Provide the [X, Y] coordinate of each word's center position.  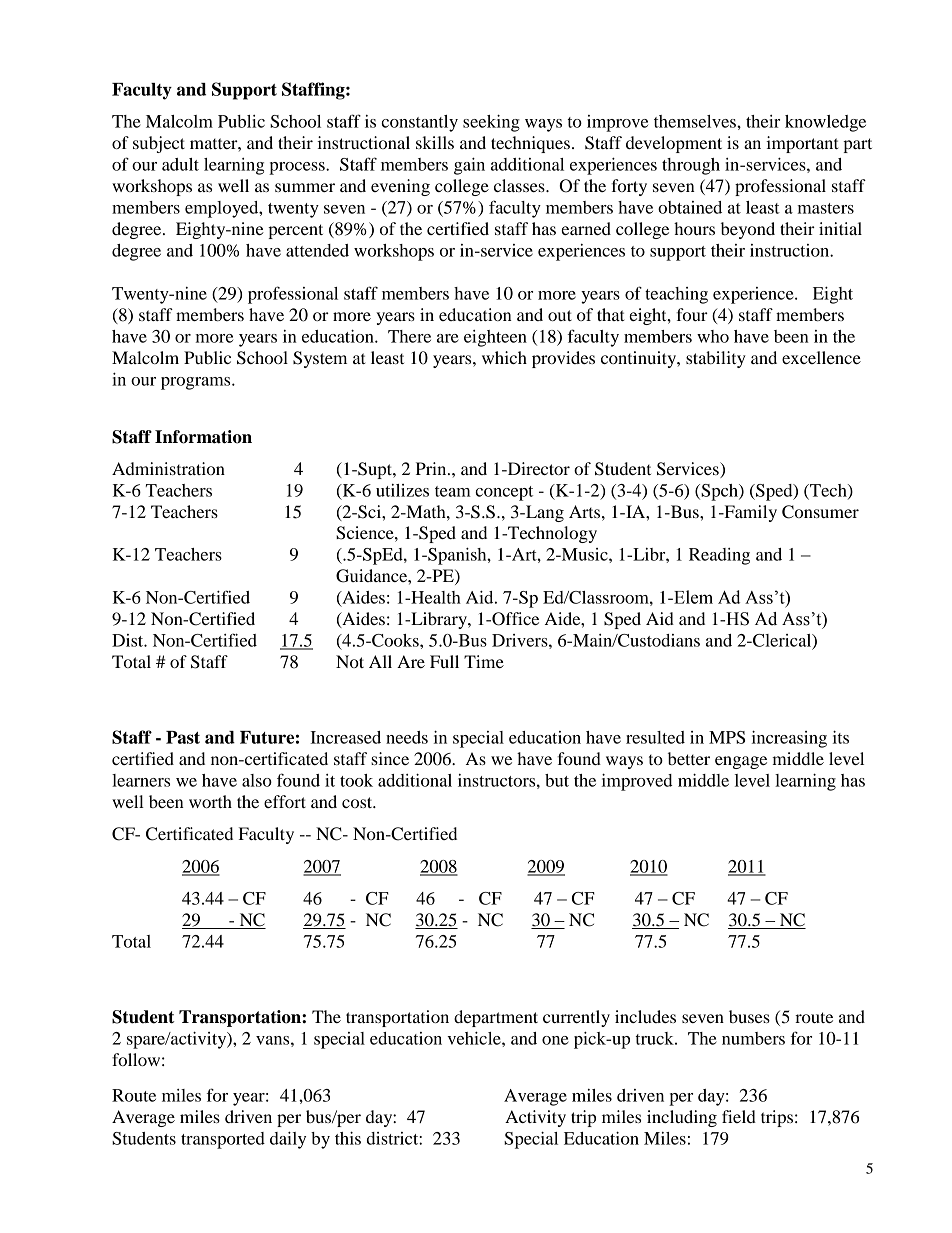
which [504, 357]
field [739, 1116]
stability [716, 359]
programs [197, 383]
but [557, 780]
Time [484, 661]
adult [180, 164]
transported [223, 1140]
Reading [719, 556]
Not [350, 661]
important [802, 144]
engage [741, 762]
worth [210, 801]
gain [469, 166]
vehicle [475, 1038]
